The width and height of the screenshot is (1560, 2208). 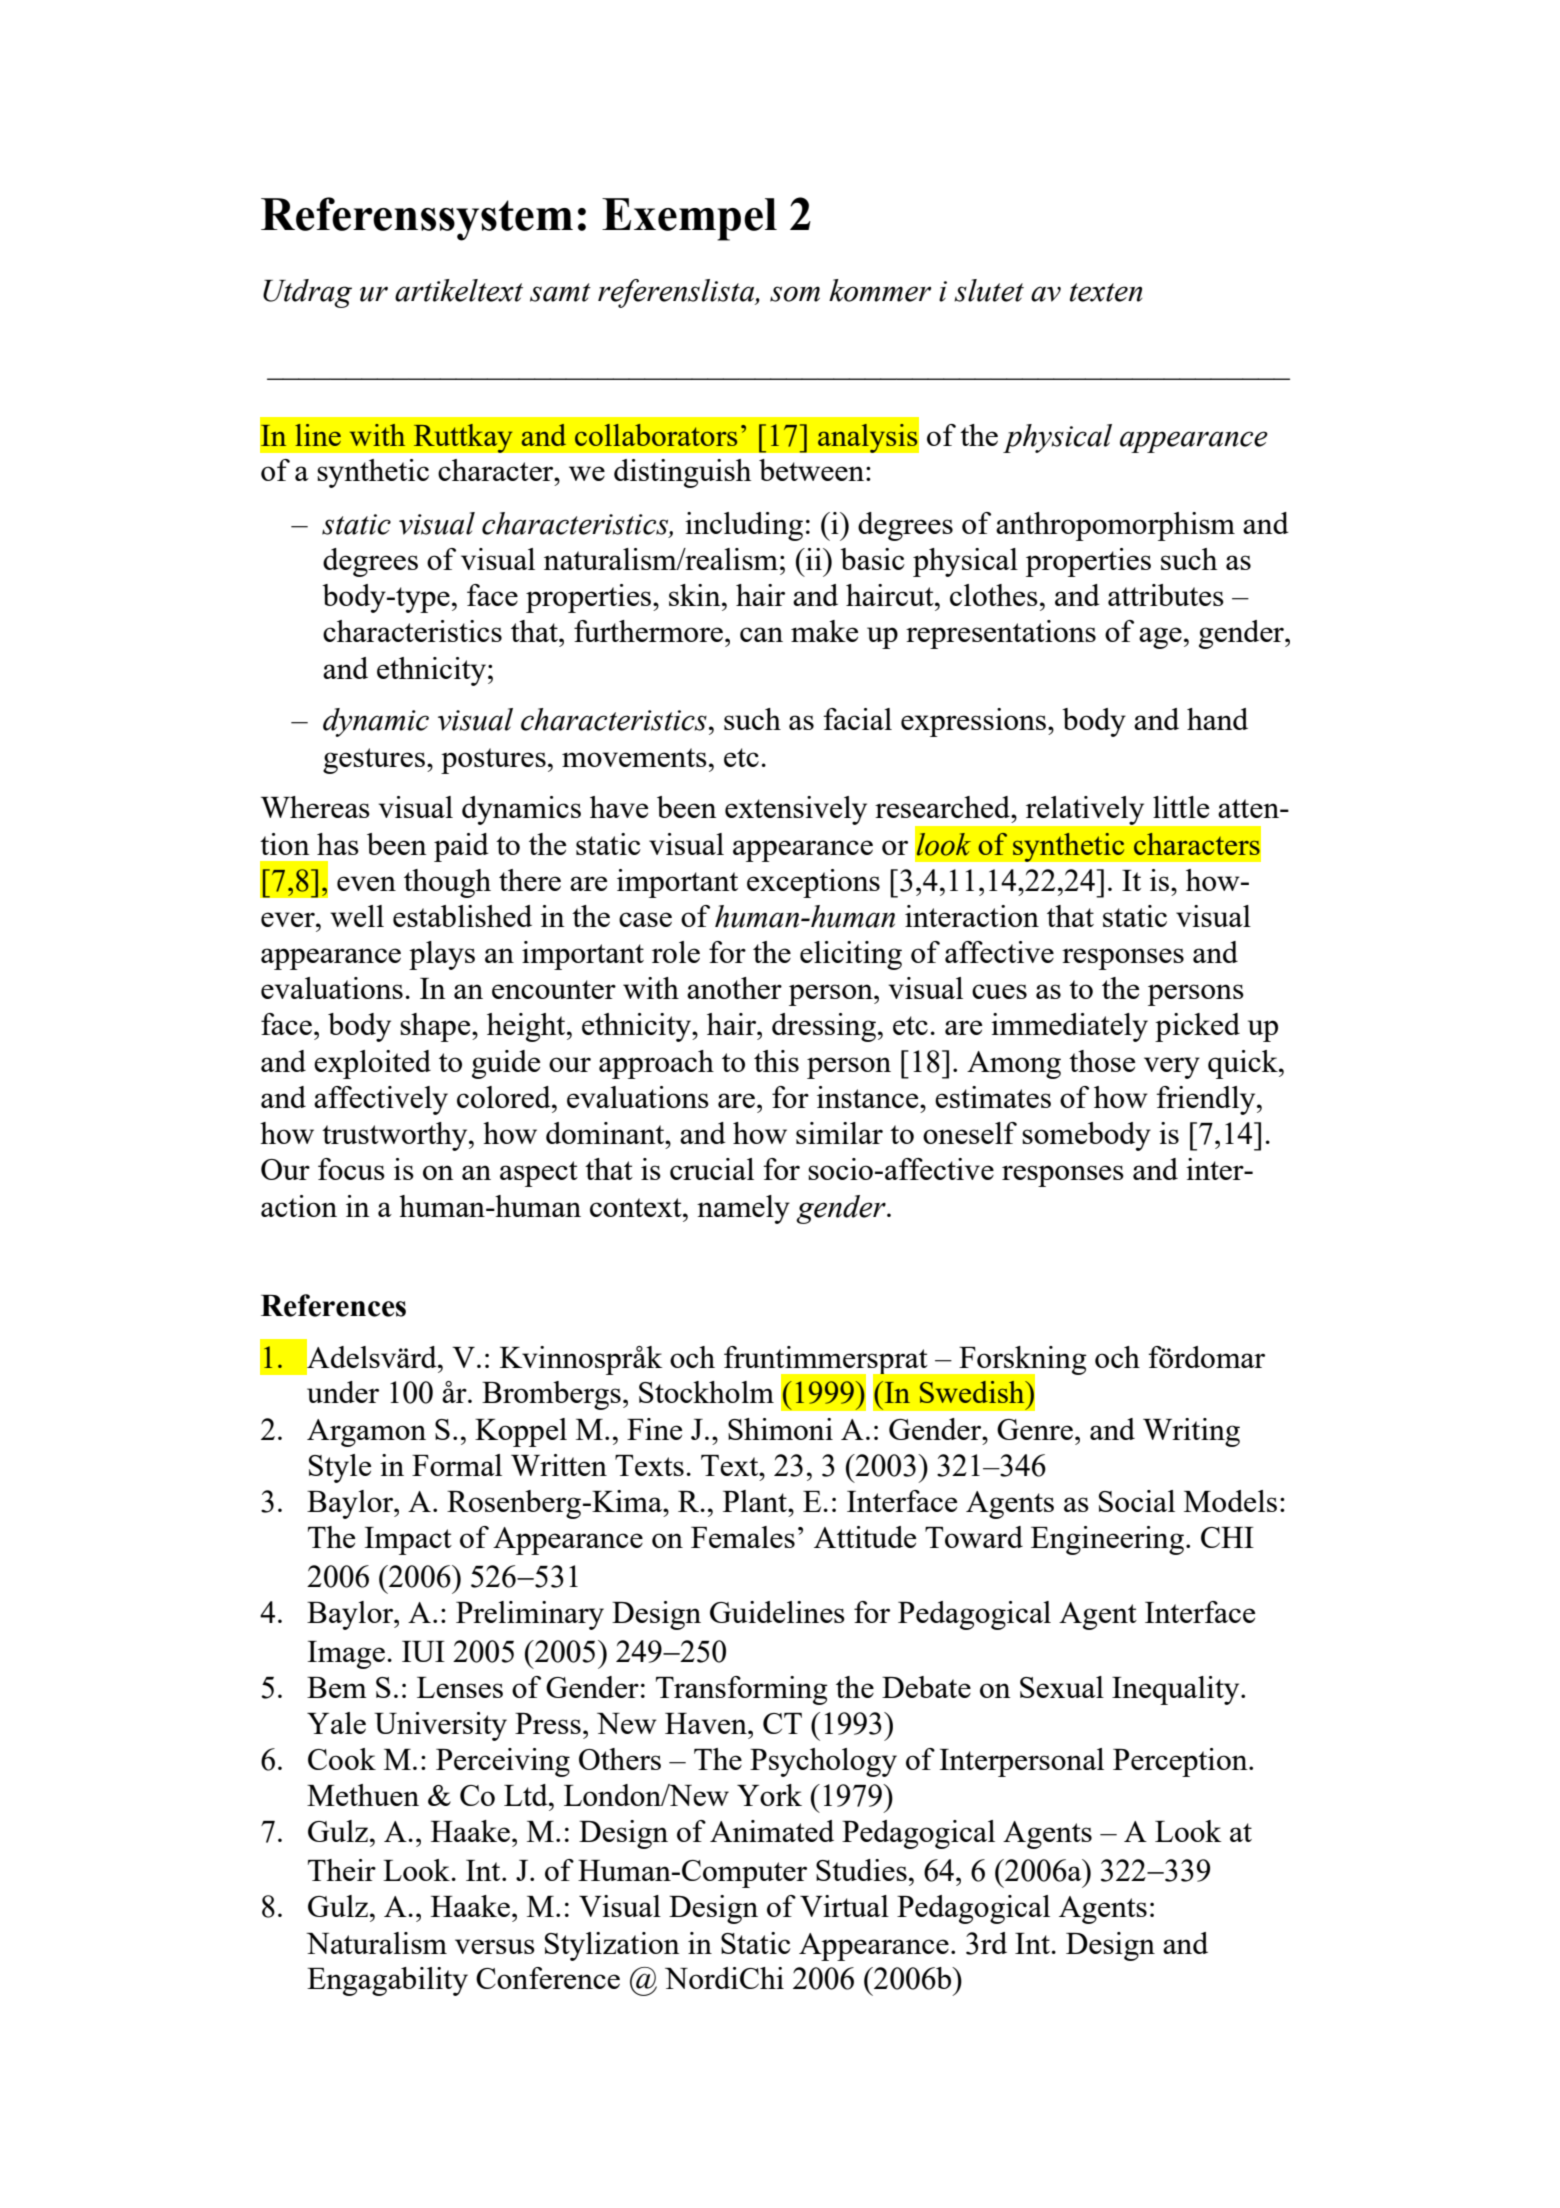 What do you see at coordinates (1115, 526) in the screenshot?
I see `anthropomorphism` at bounding box center [1115, 526].
